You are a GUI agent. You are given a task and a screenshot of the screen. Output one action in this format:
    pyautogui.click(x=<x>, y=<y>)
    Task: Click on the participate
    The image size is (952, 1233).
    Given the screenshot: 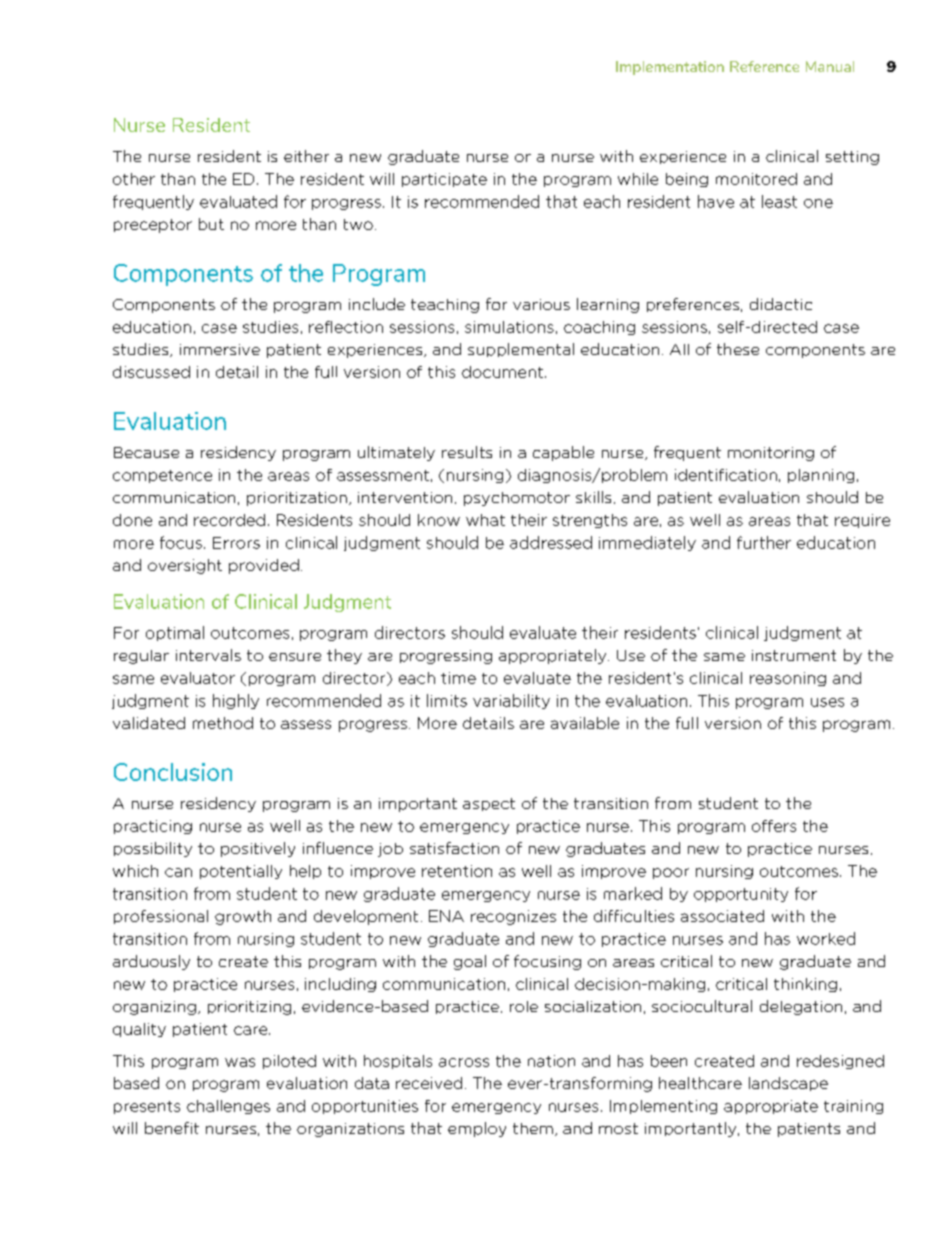 What is the action you would take?
    pyautogui.click(x=444, y=180)
